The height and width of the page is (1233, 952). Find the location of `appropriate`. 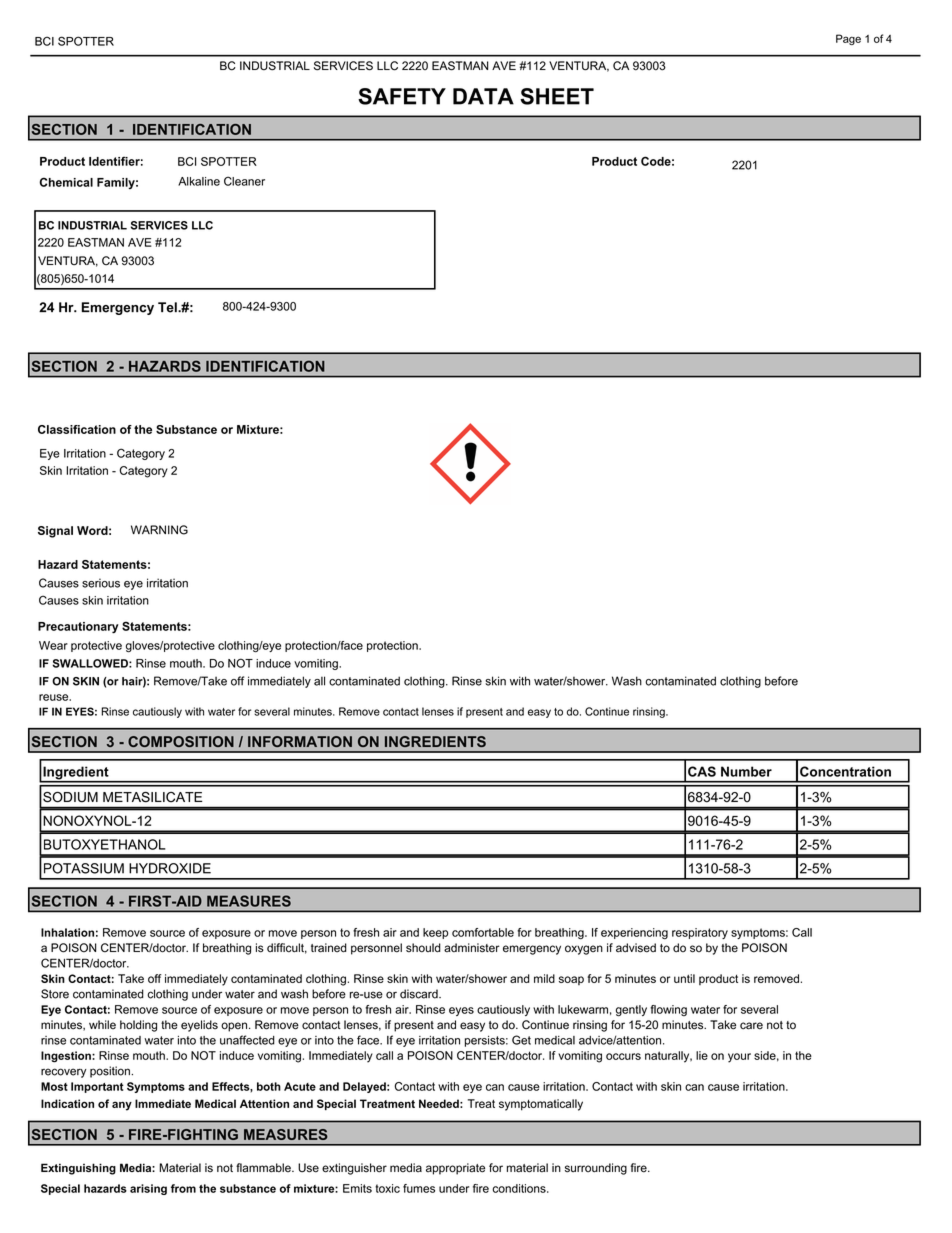

appropriate is located at coordinates (455, 1169).
